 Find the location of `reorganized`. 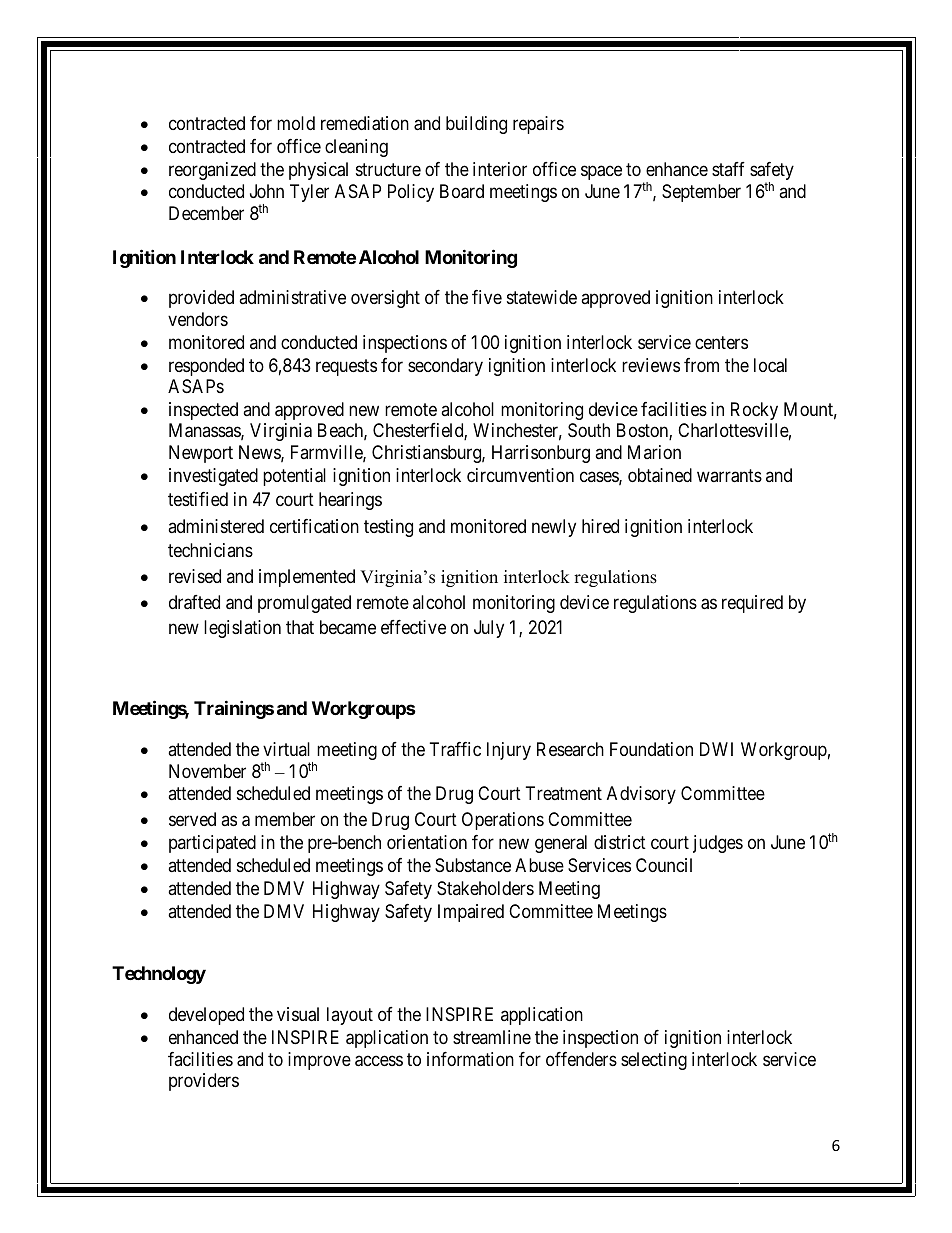

reorganized is located at coordinates (212, 171).
